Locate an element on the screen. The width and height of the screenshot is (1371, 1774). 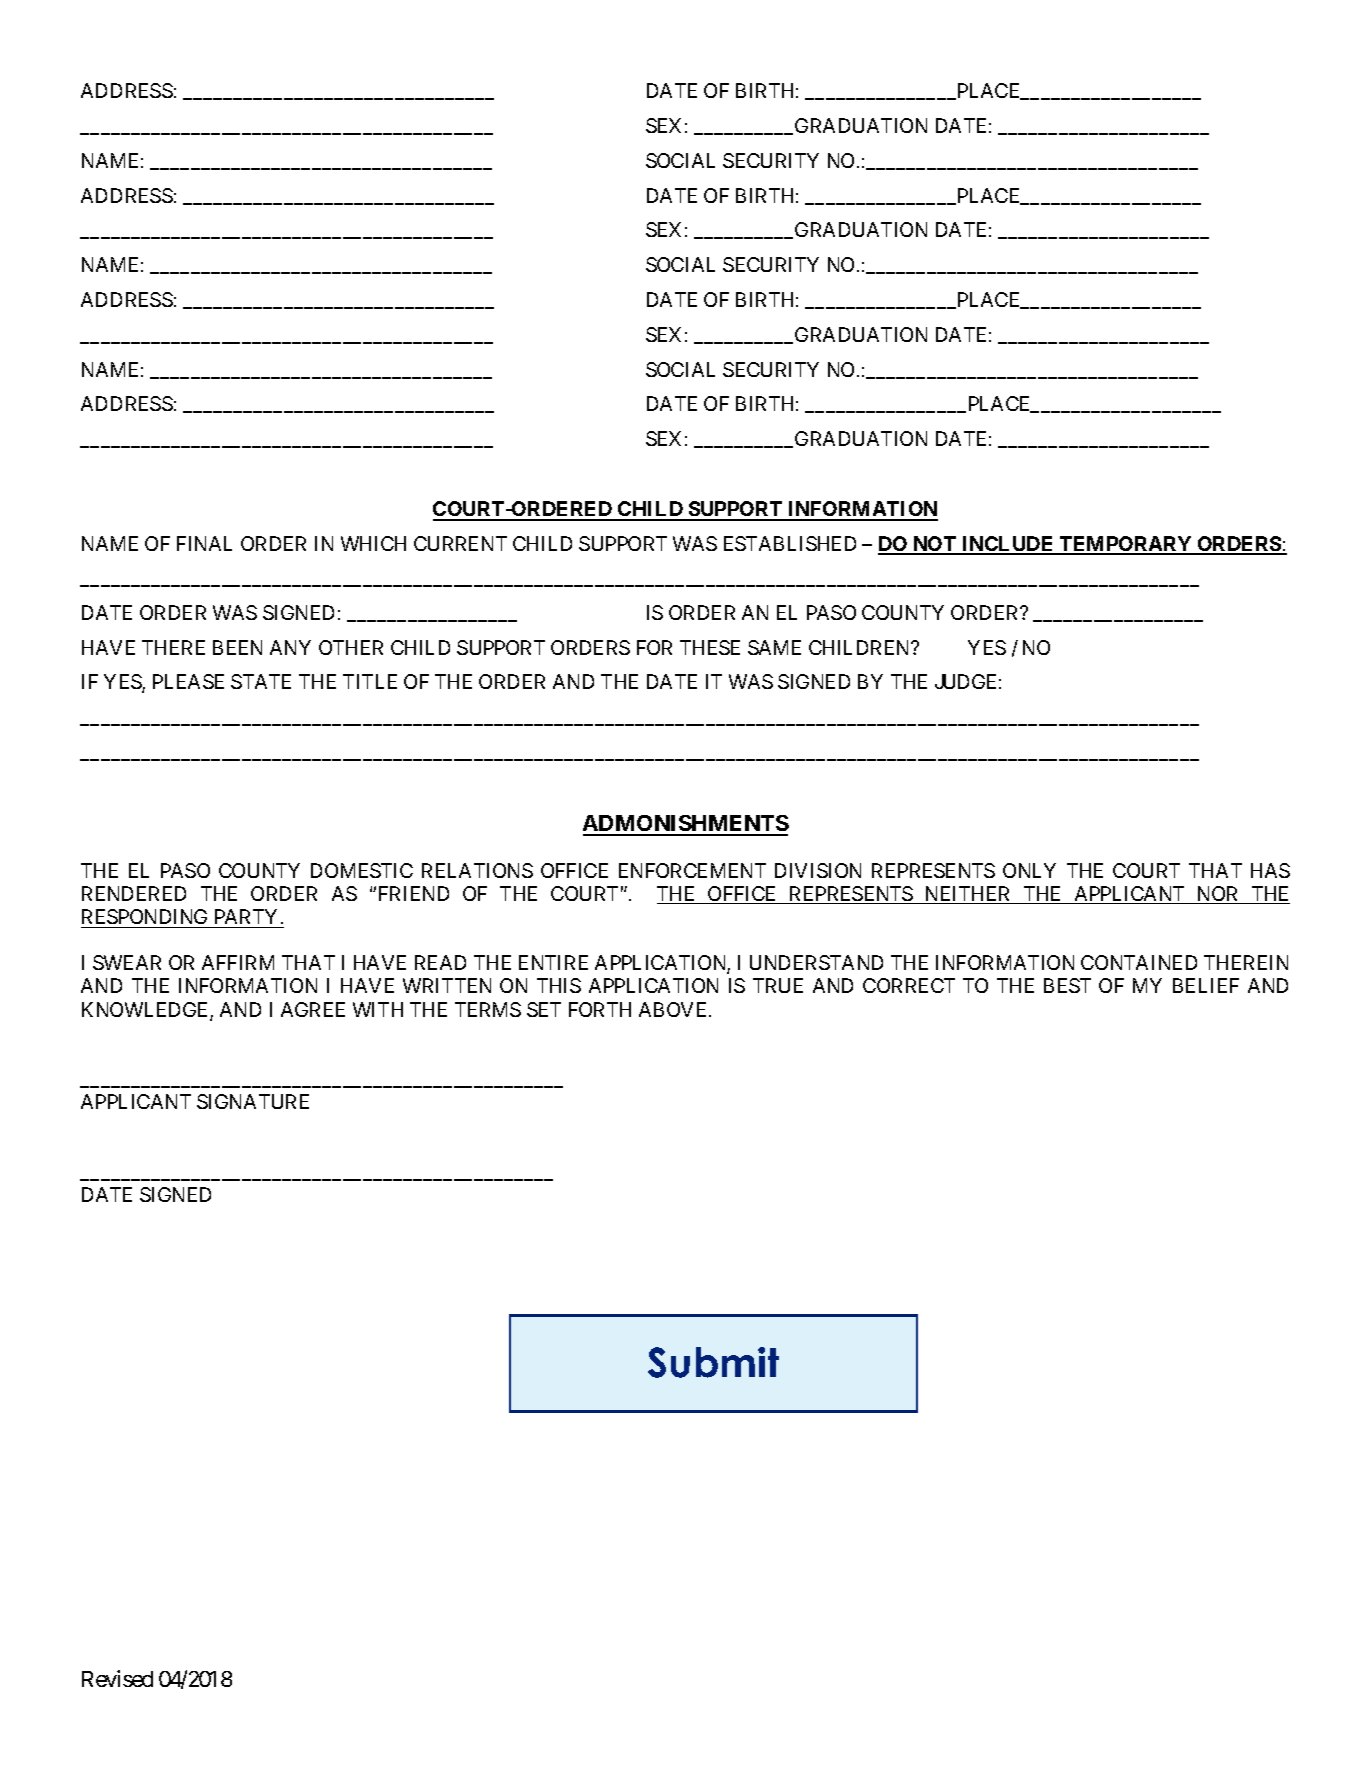
Revised is located at coordinates (117, 1678).
